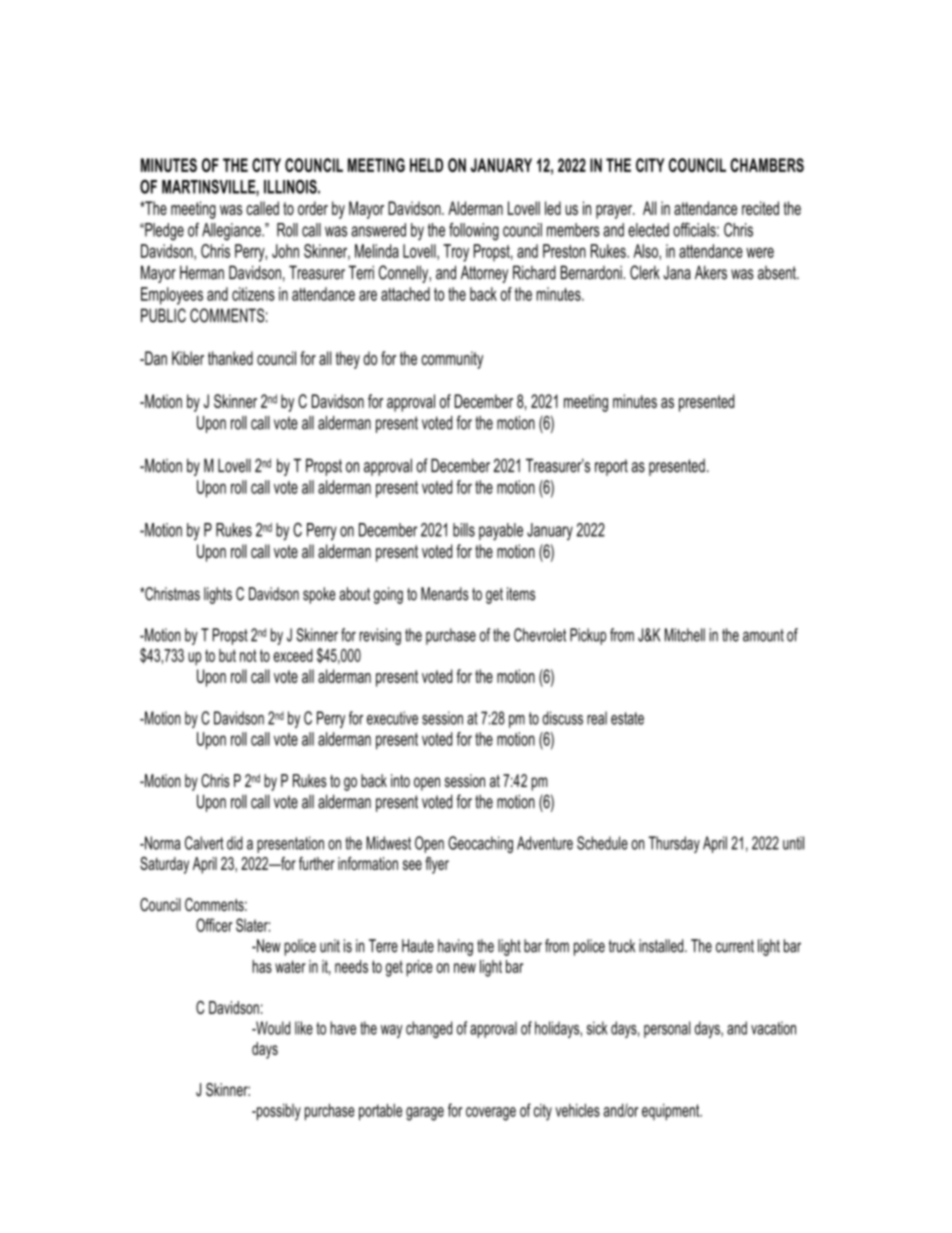 This screenshot has width=952, height=1233. I want to click on possibly, so click(277, 1112).
